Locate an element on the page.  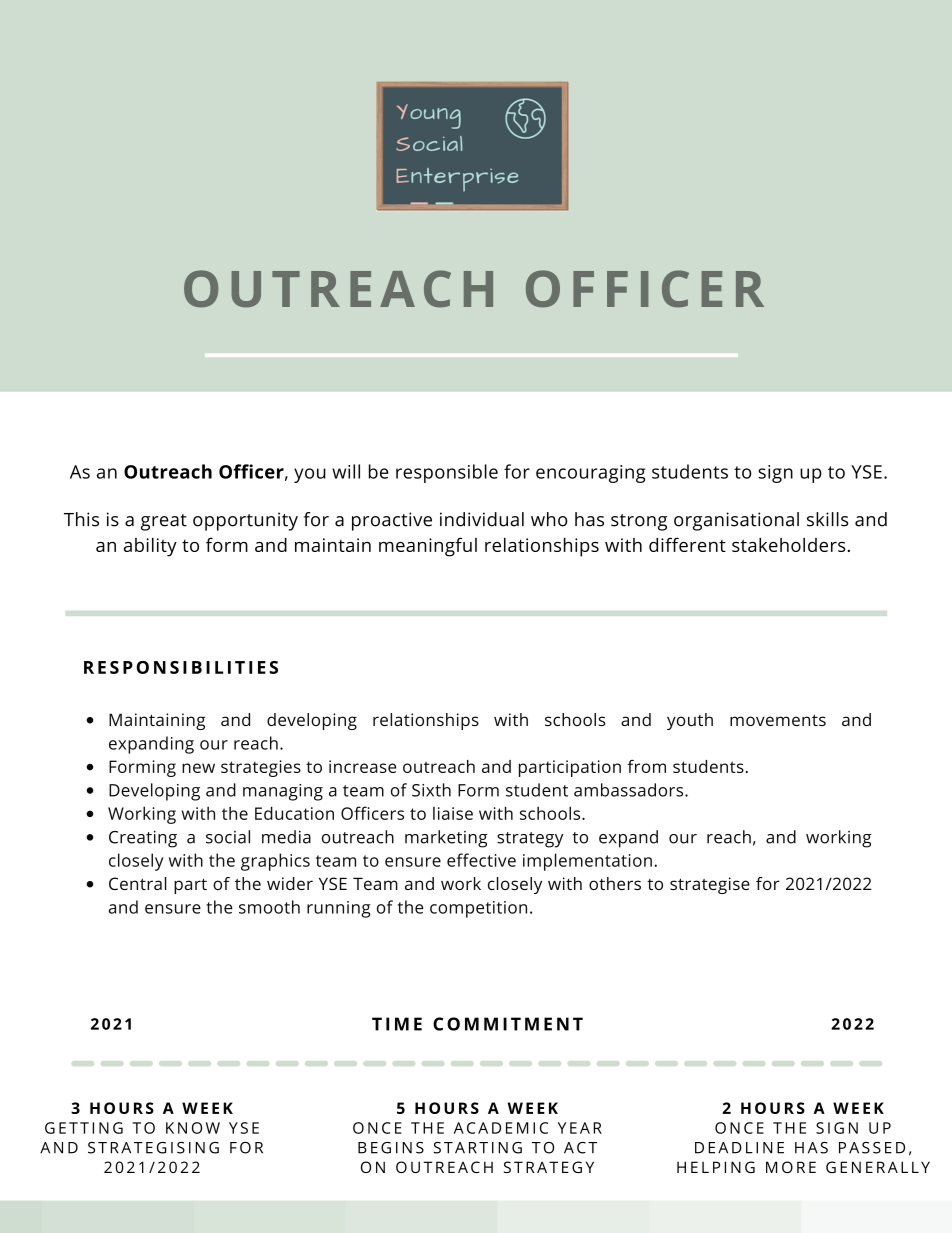
ambassadors is located at coordinates (630, 790).
